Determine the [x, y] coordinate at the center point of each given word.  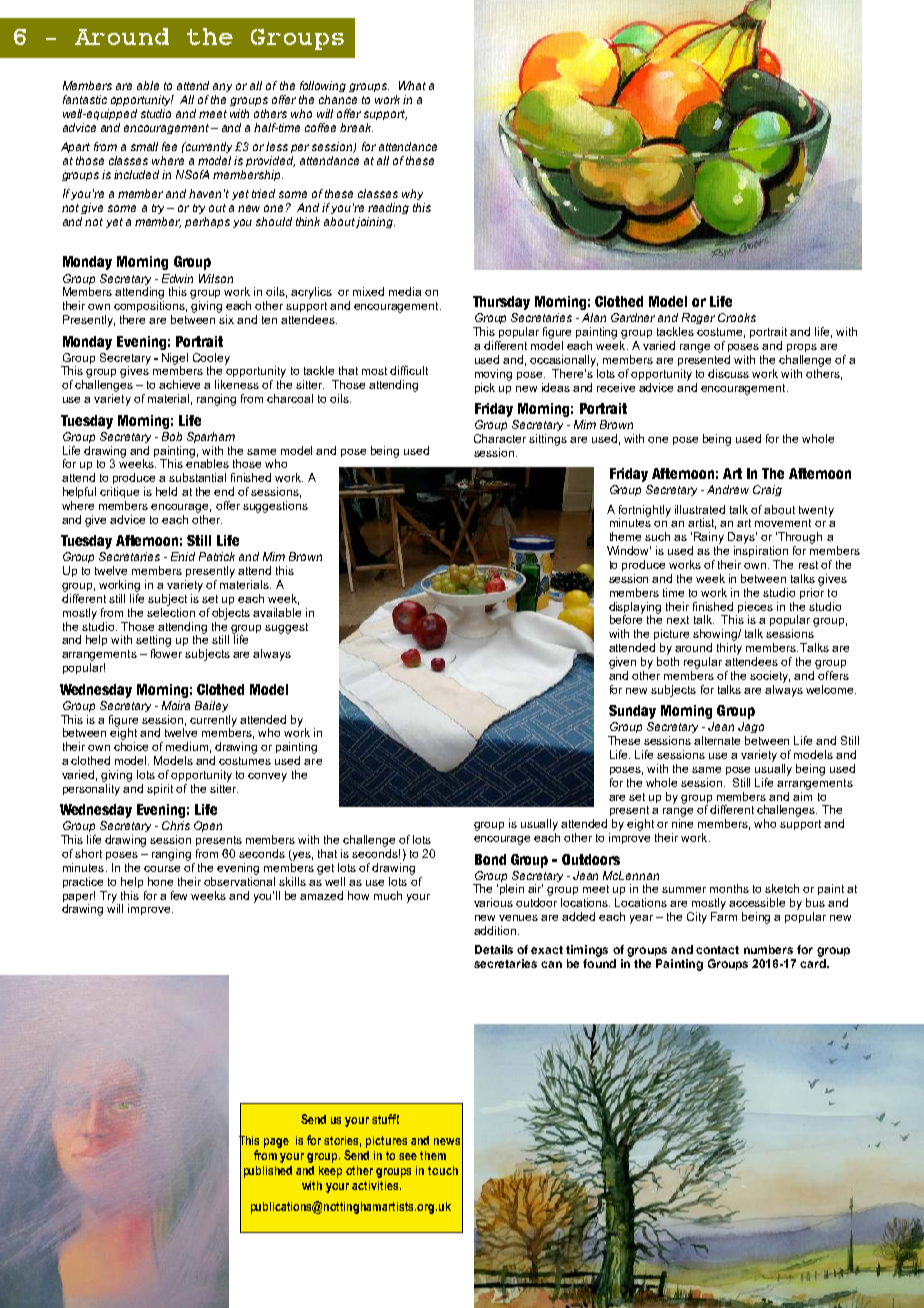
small [144, 146]
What [412, 85]
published [268, 1172]
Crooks [737, 317]
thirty [729, 649]
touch [443, 1170]
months [729, 888]
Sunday [632, 712]
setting [153, 641]
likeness [237, 384]
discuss [728, 373]
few [179, 895]
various [493, 902]
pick [485, 388]
